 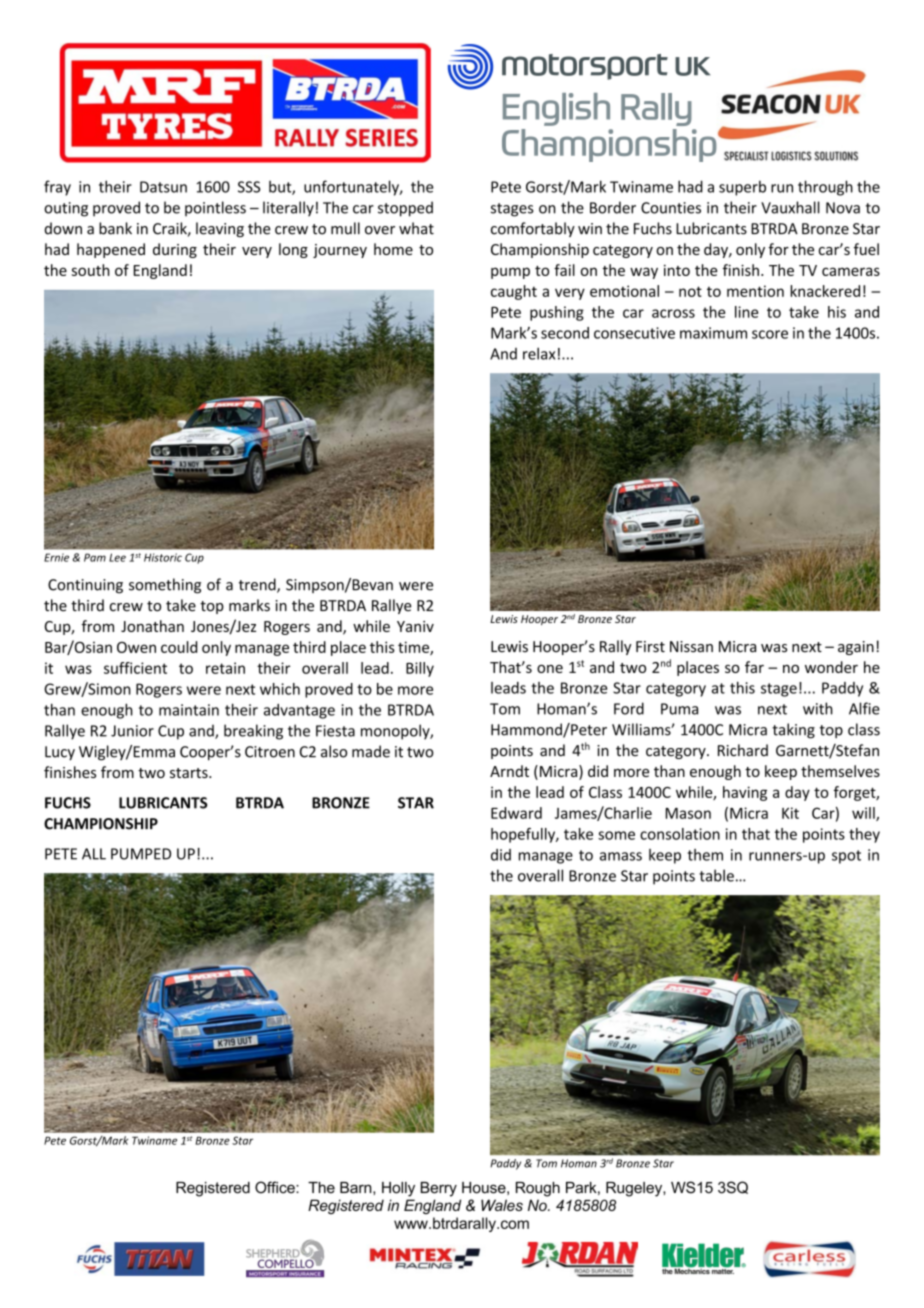 I want to click on table, so click(x=716, y=875).
